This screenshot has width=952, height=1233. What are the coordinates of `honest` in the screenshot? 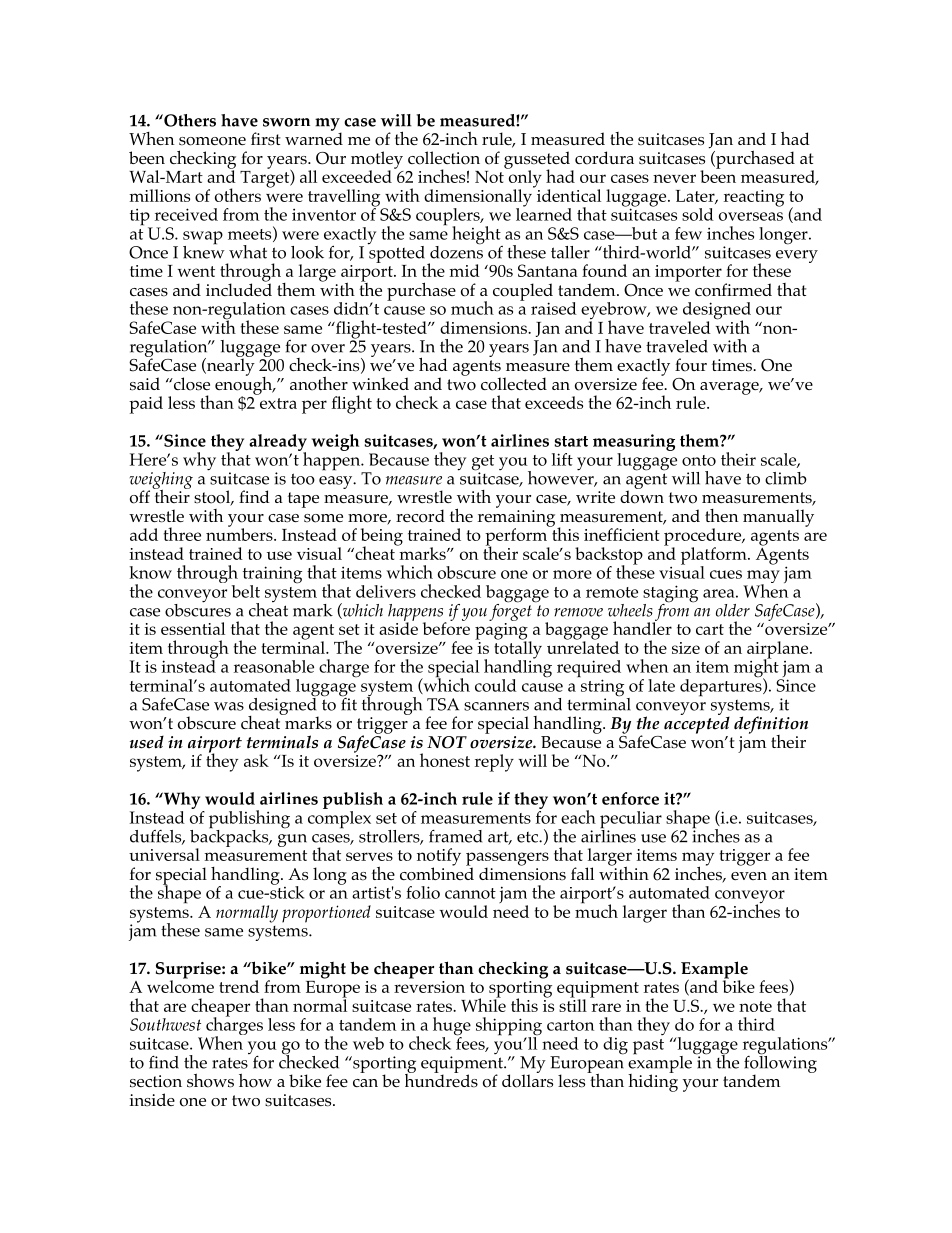 It's located at (445, 760).
